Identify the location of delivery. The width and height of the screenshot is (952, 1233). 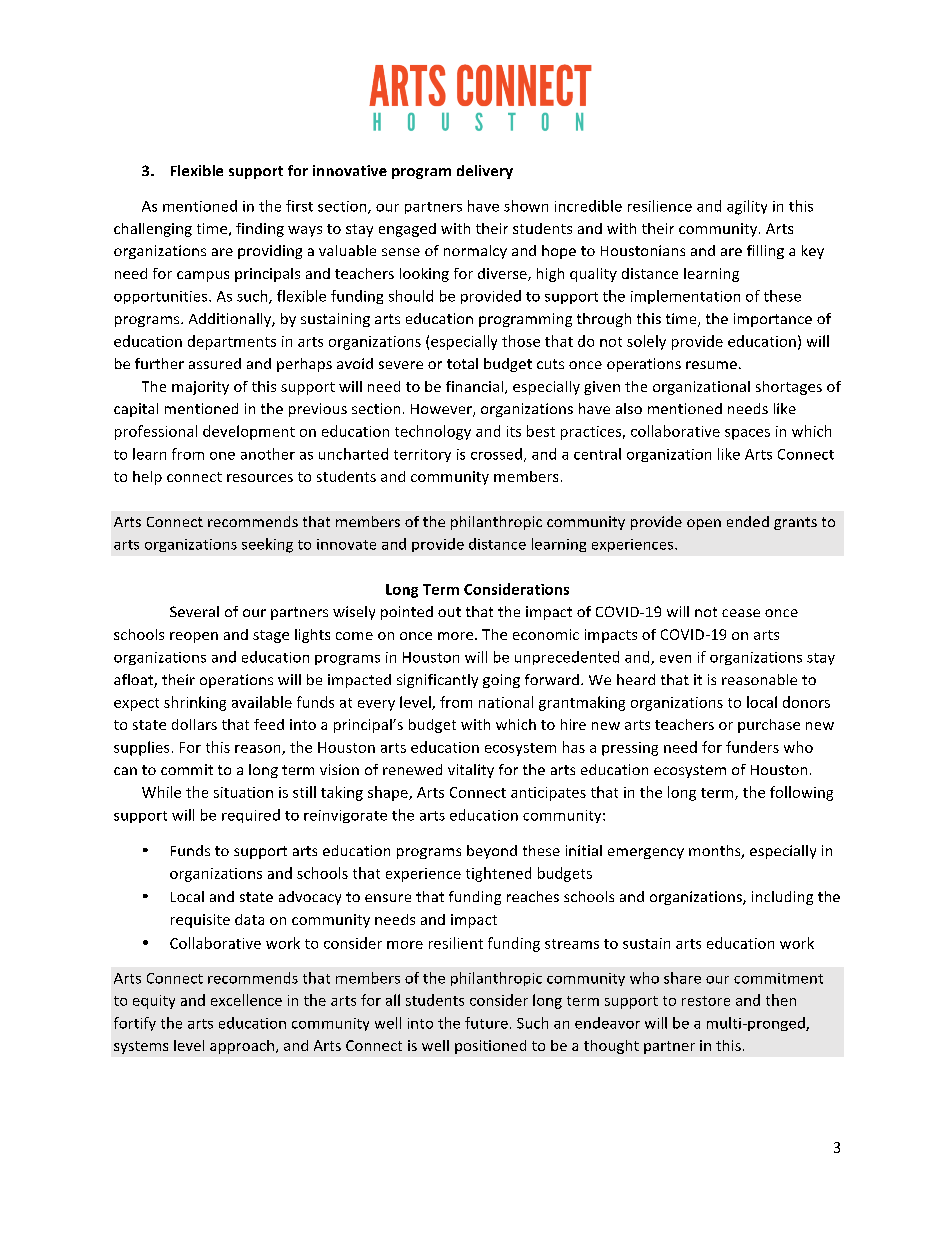
(485, 172).
